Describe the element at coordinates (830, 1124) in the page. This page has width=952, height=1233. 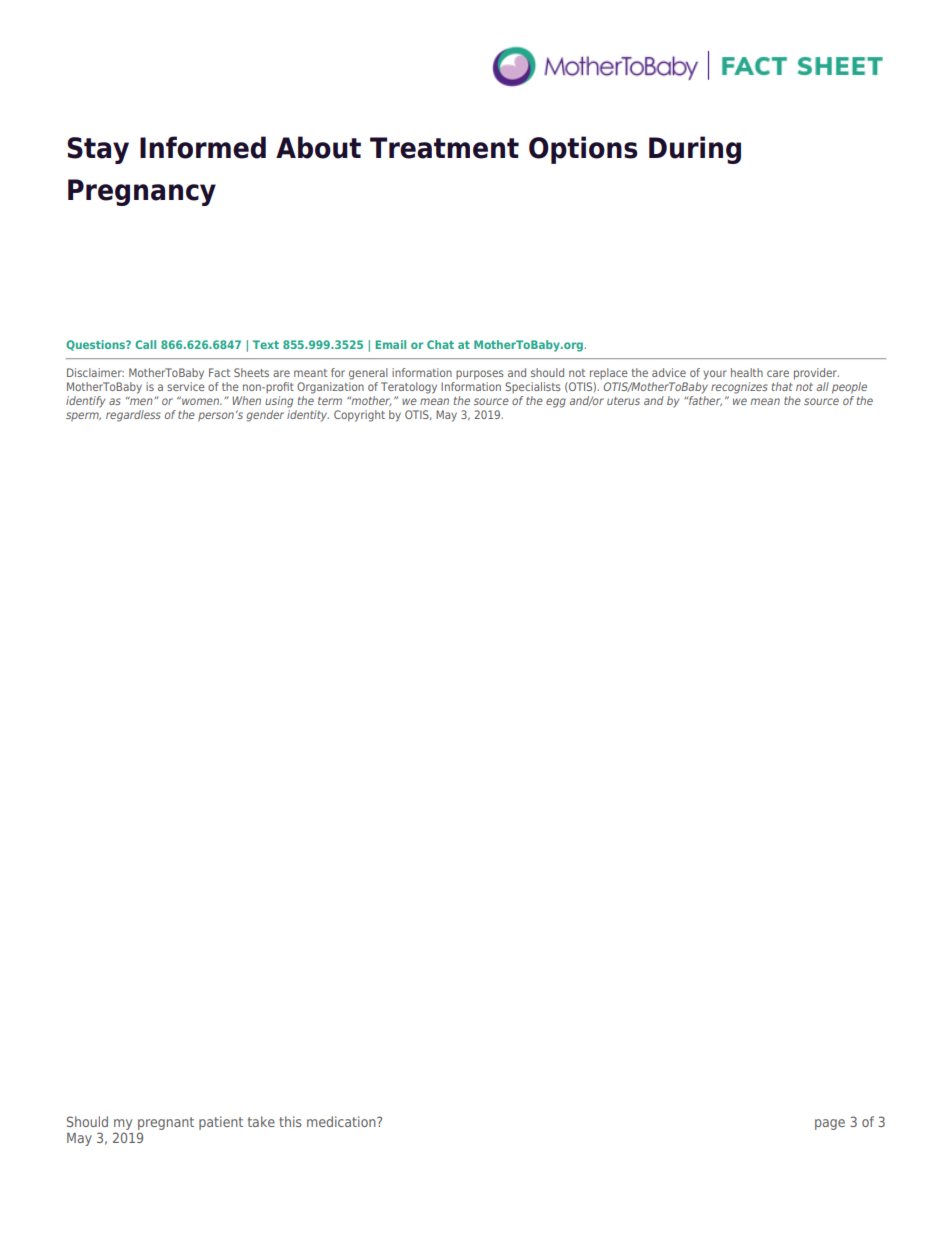
I see `page` at that location.
